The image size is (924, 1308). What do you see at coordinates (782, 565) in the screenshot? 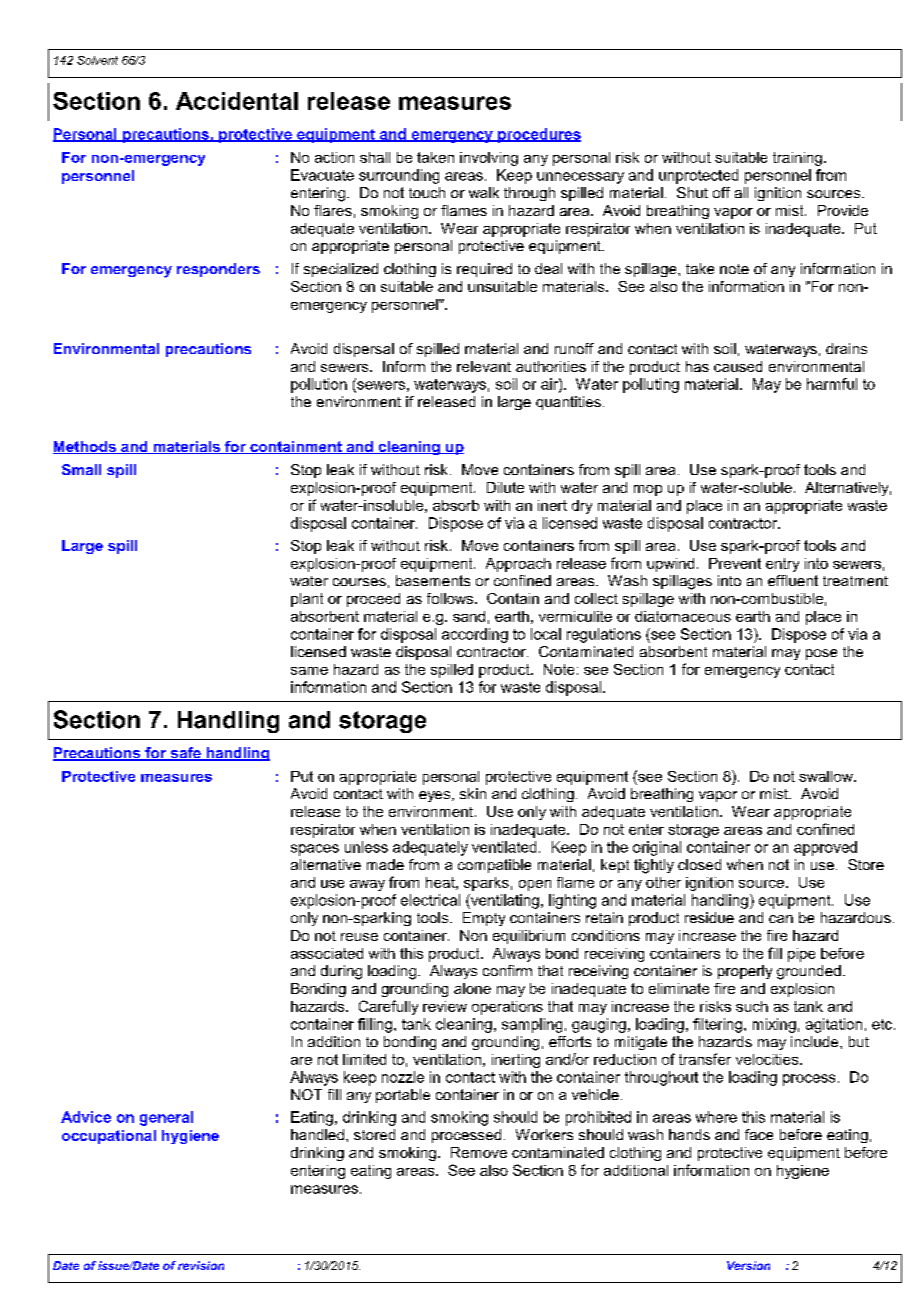
I see `entry` at bounding box center [782, 565].
